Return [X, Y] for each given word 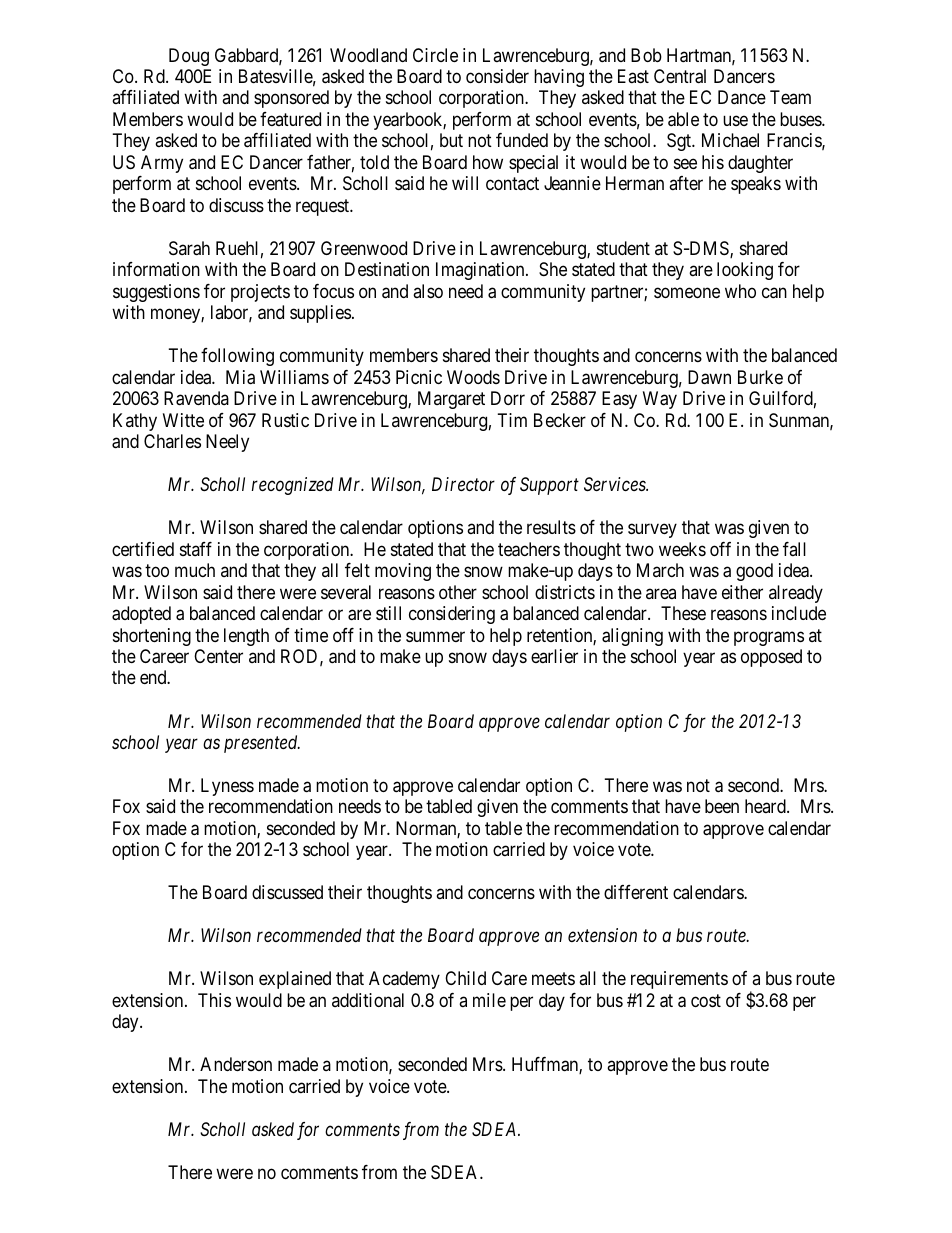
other [458, 592]
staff [196, 549]
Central [680, 76]
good [754, 572]
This [214, 1000]
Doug [189, 57]
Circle [435, 55]
